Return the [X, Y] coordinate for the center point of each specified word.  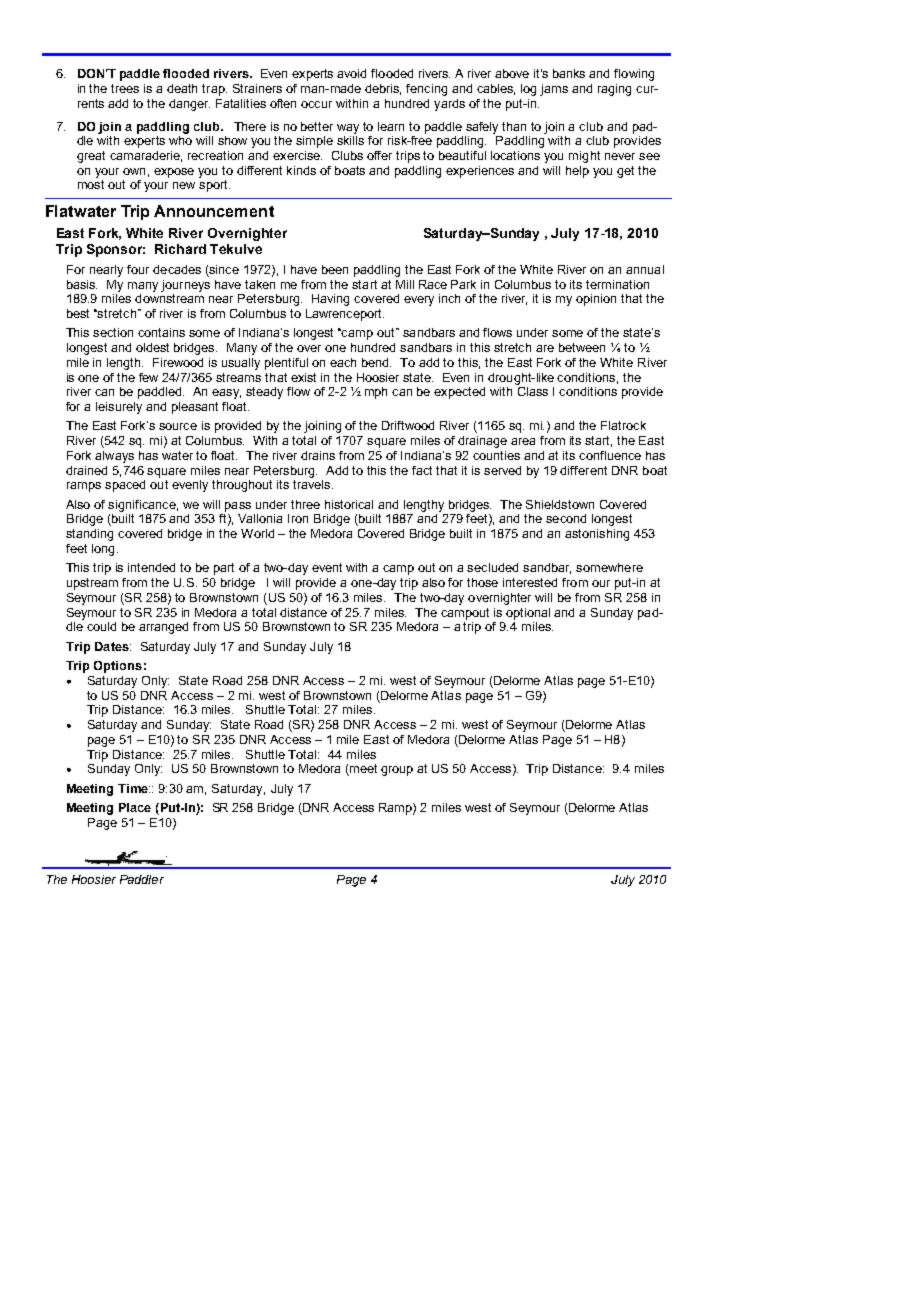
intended [151, 567]
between [582, 347]
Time [134, 788]
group [397, 771]
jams [554, 90]
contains [161, 332]
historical [349, 504]
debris [383, 89]
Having [330, 300]
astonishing [597, 535]
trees [125, 88]
